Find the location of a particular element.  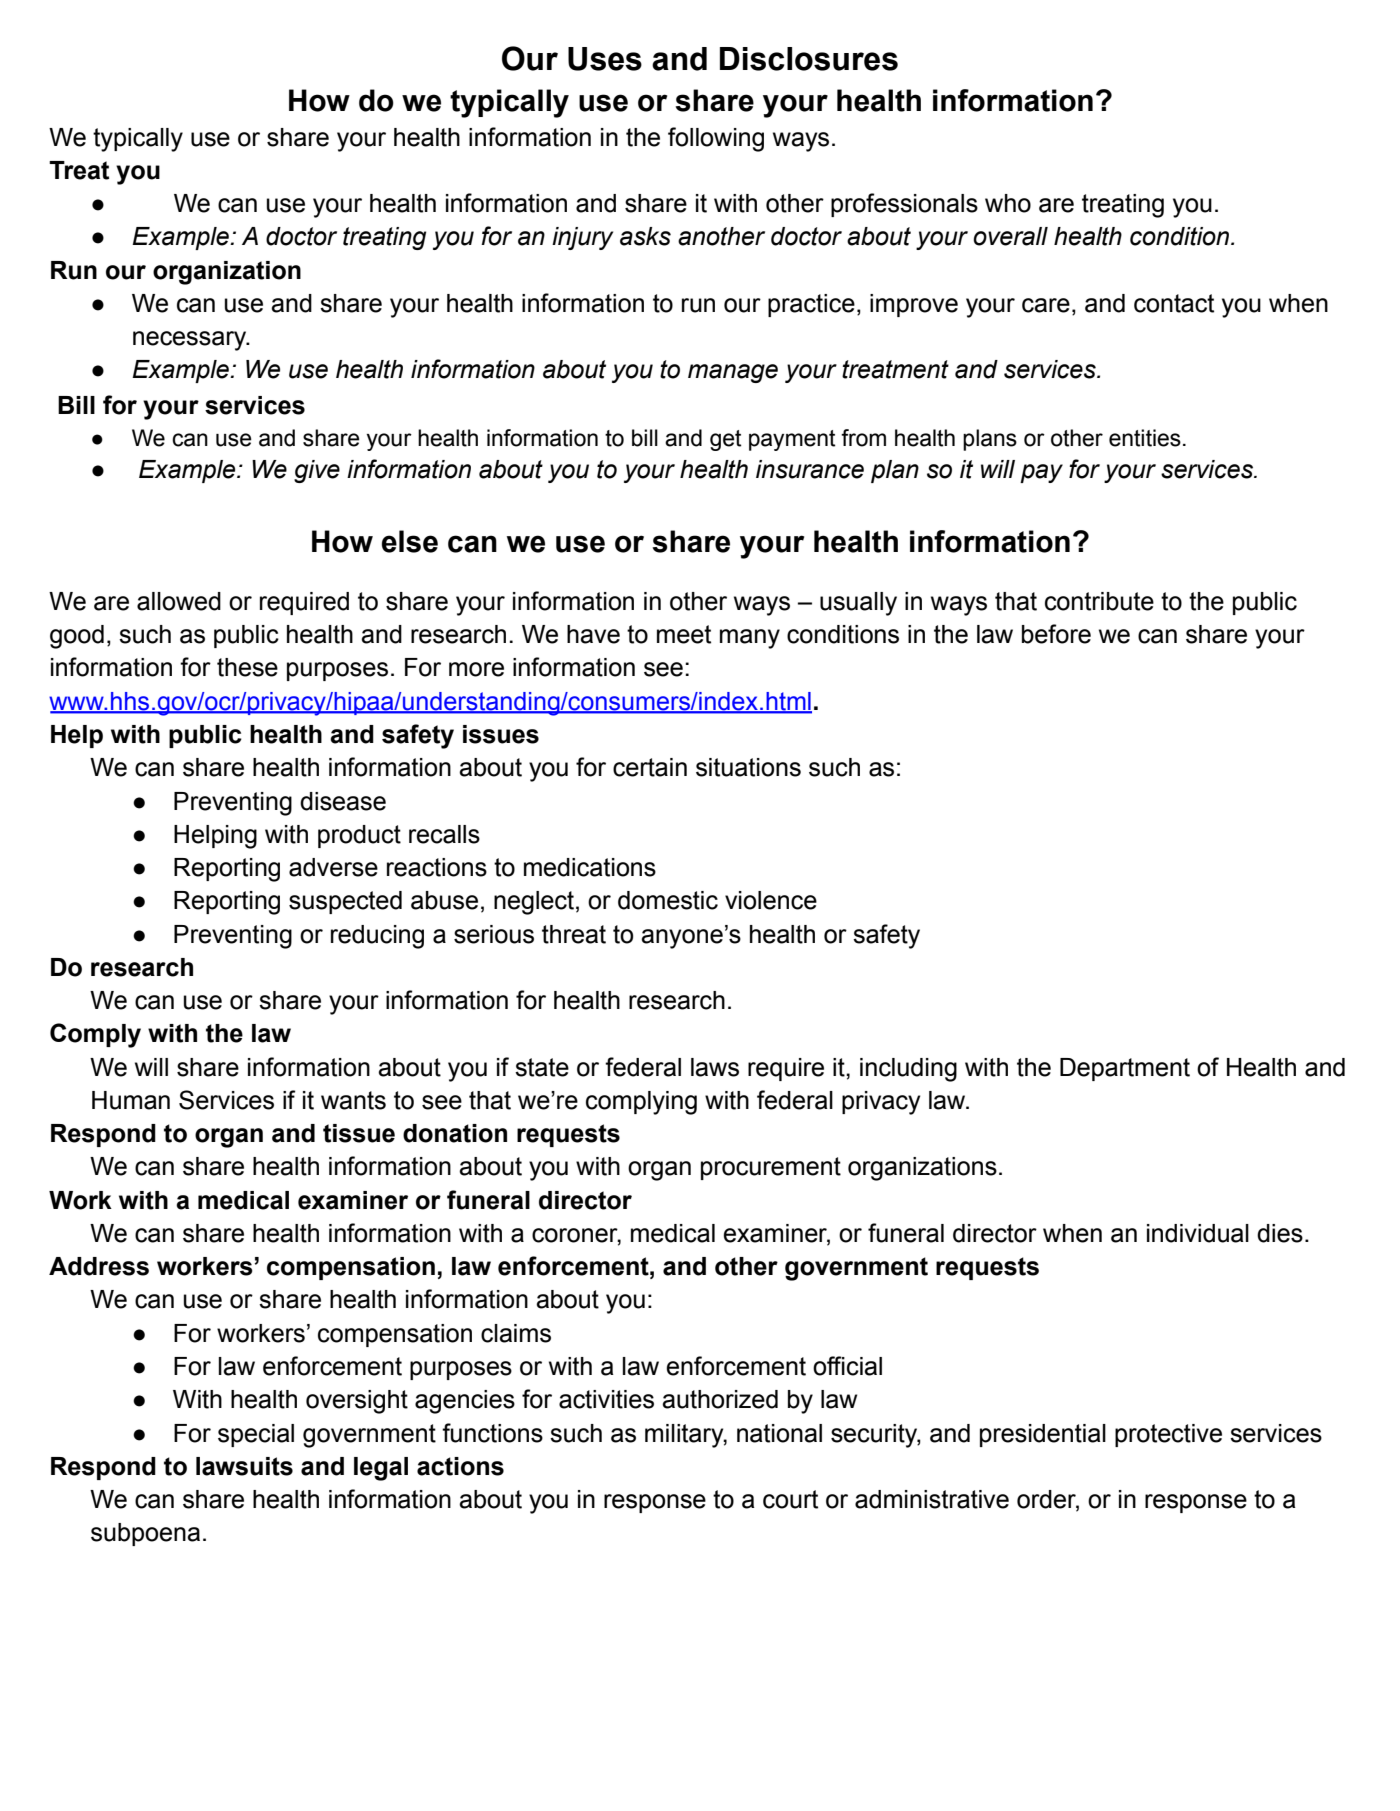

manage is located at coordinates (733, 373).
